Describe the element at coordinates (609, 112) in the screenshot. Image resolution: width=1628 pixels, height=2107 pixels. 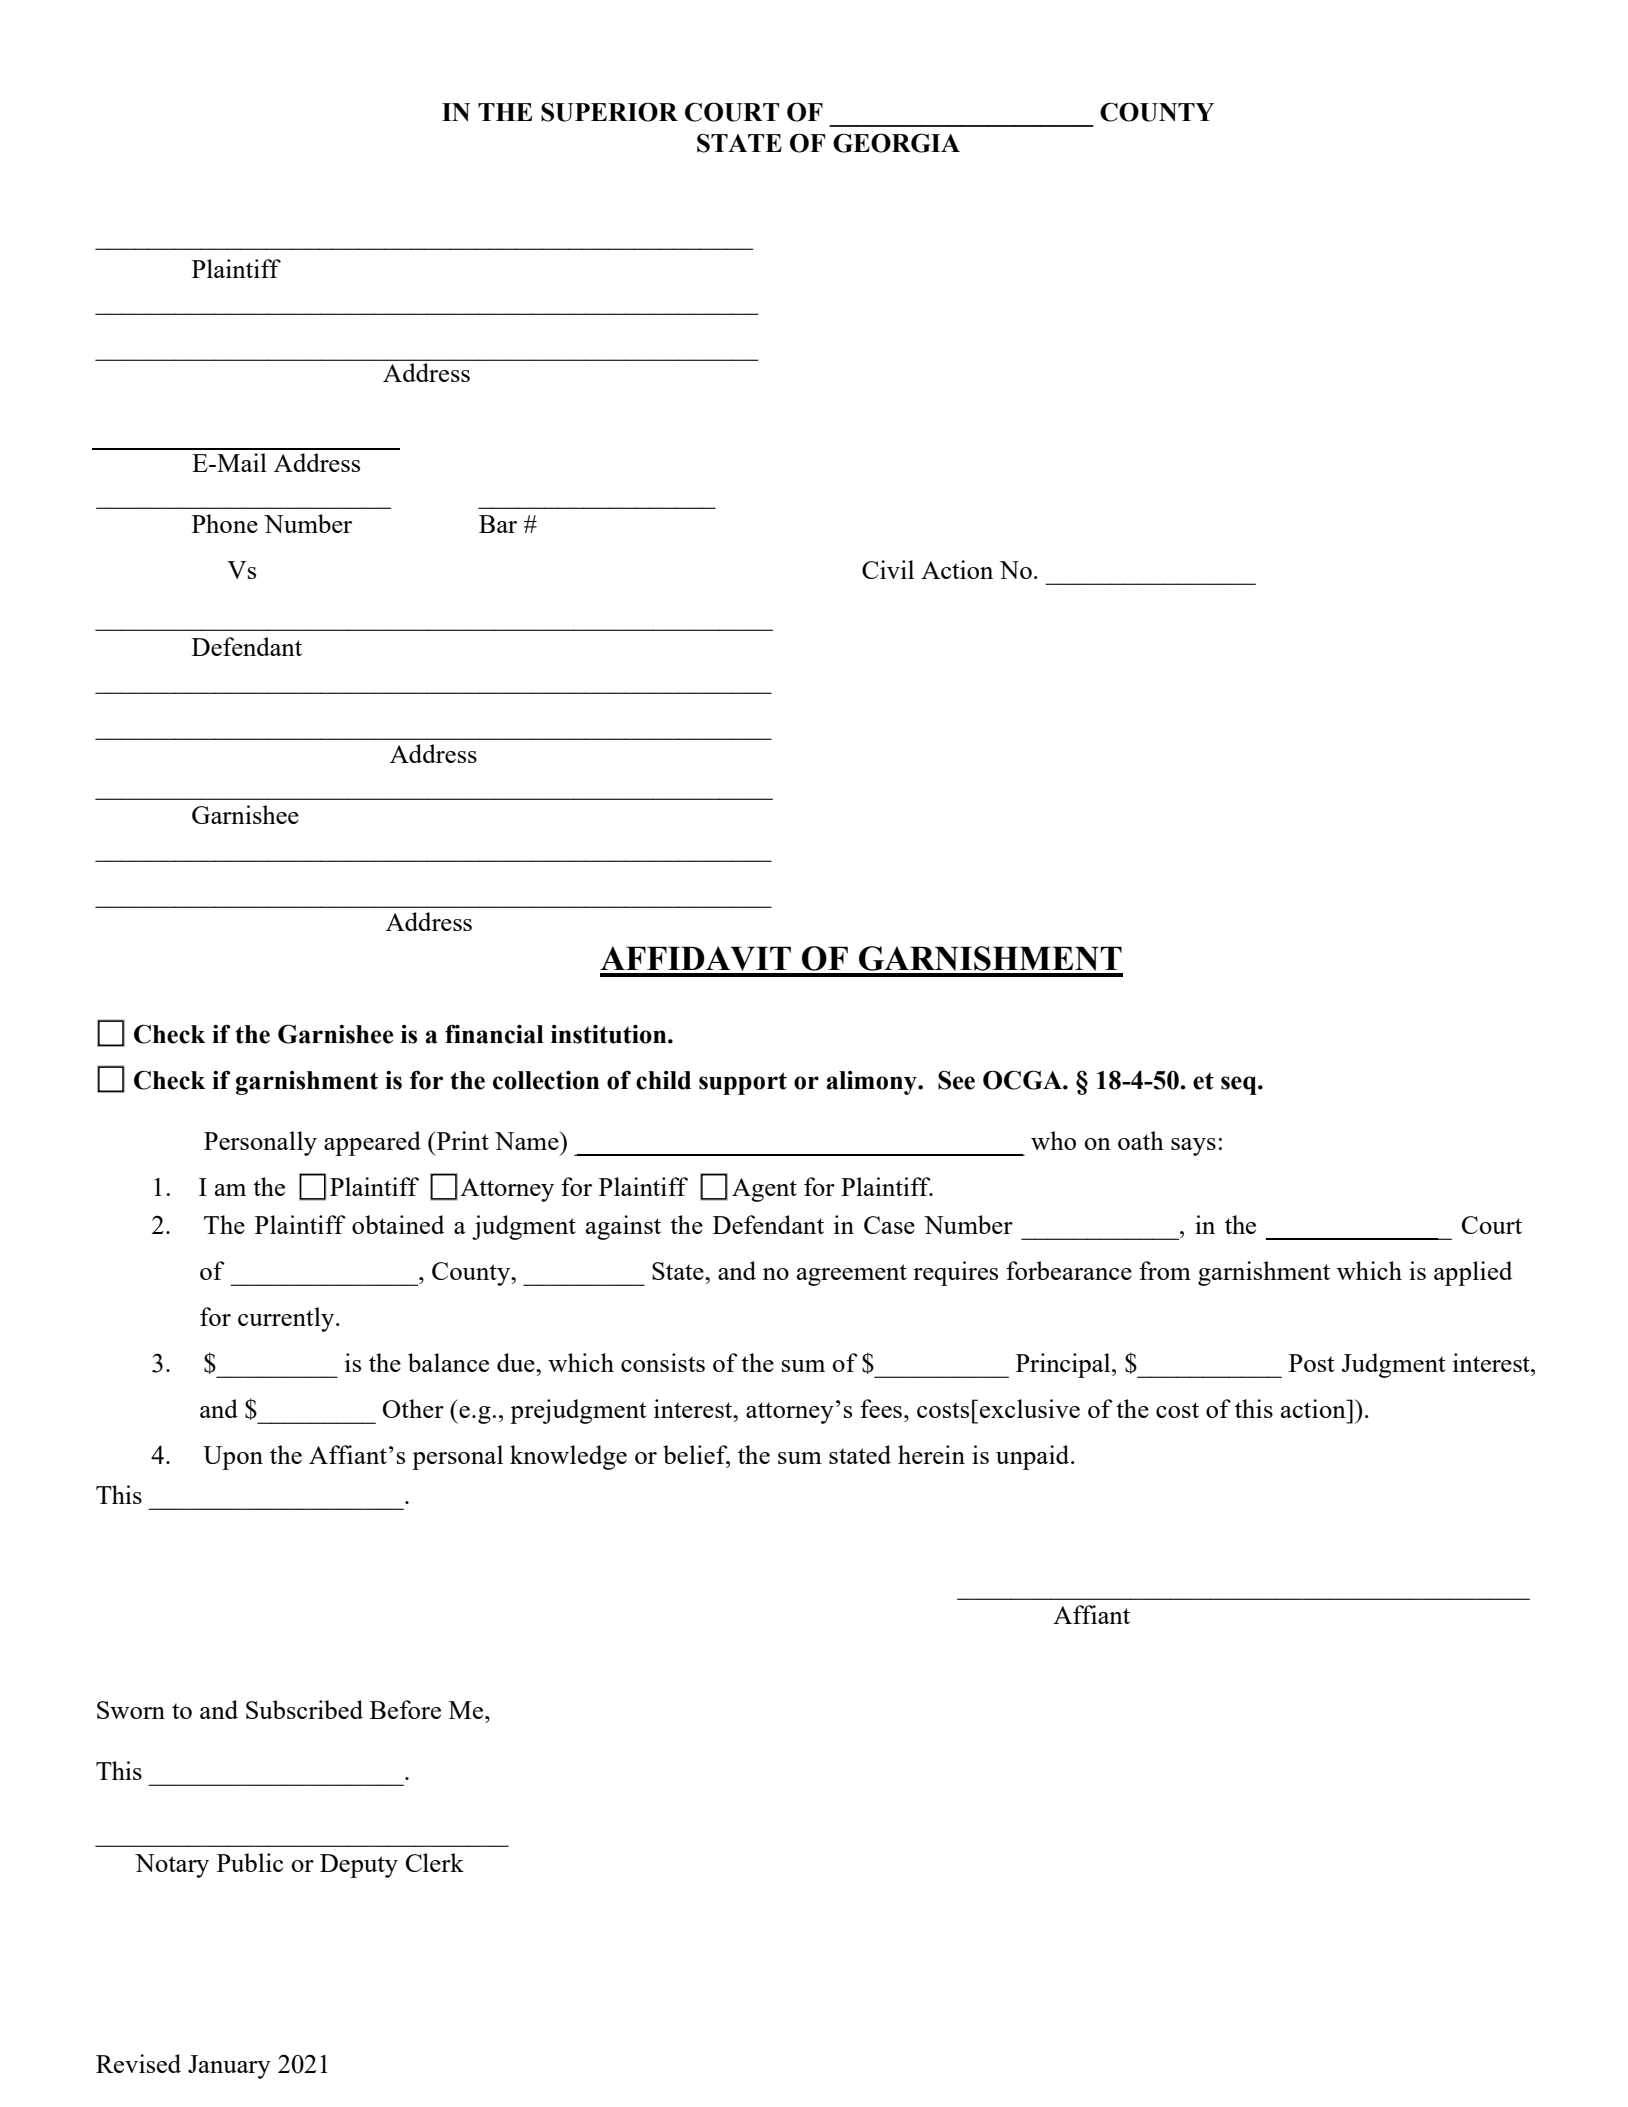
I see `SUPERIOR` at that location.
